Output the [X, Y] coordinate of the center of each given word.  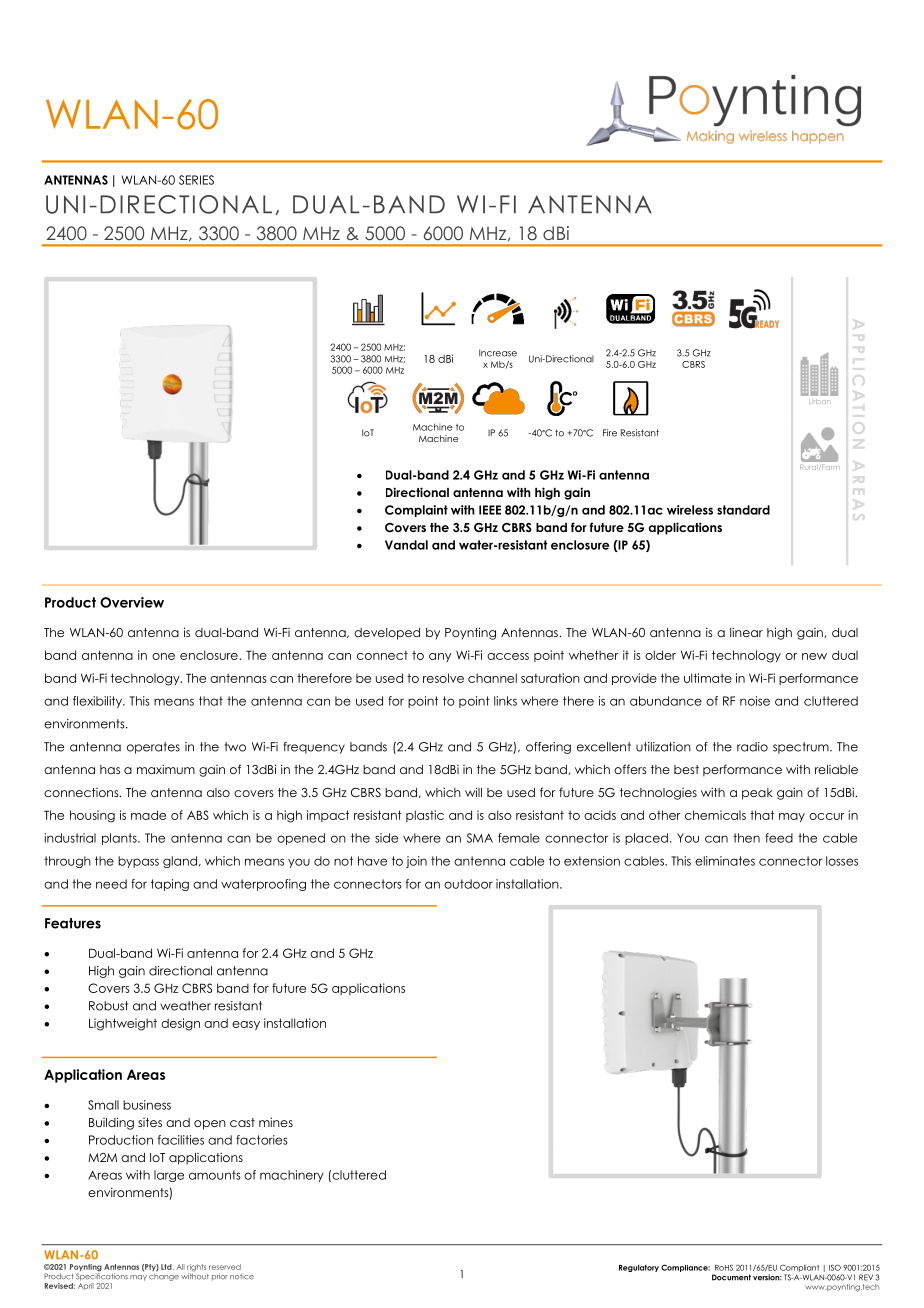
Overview [132, 602]
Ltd [167, 1267]
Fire [610, 433]
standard [743, 510]
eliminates [725, 861]
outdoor [468, 884]
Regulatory [639, 1268]
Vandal [406, 545]
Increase [498, 353]
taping [170, 885]
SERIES [196, 180]
